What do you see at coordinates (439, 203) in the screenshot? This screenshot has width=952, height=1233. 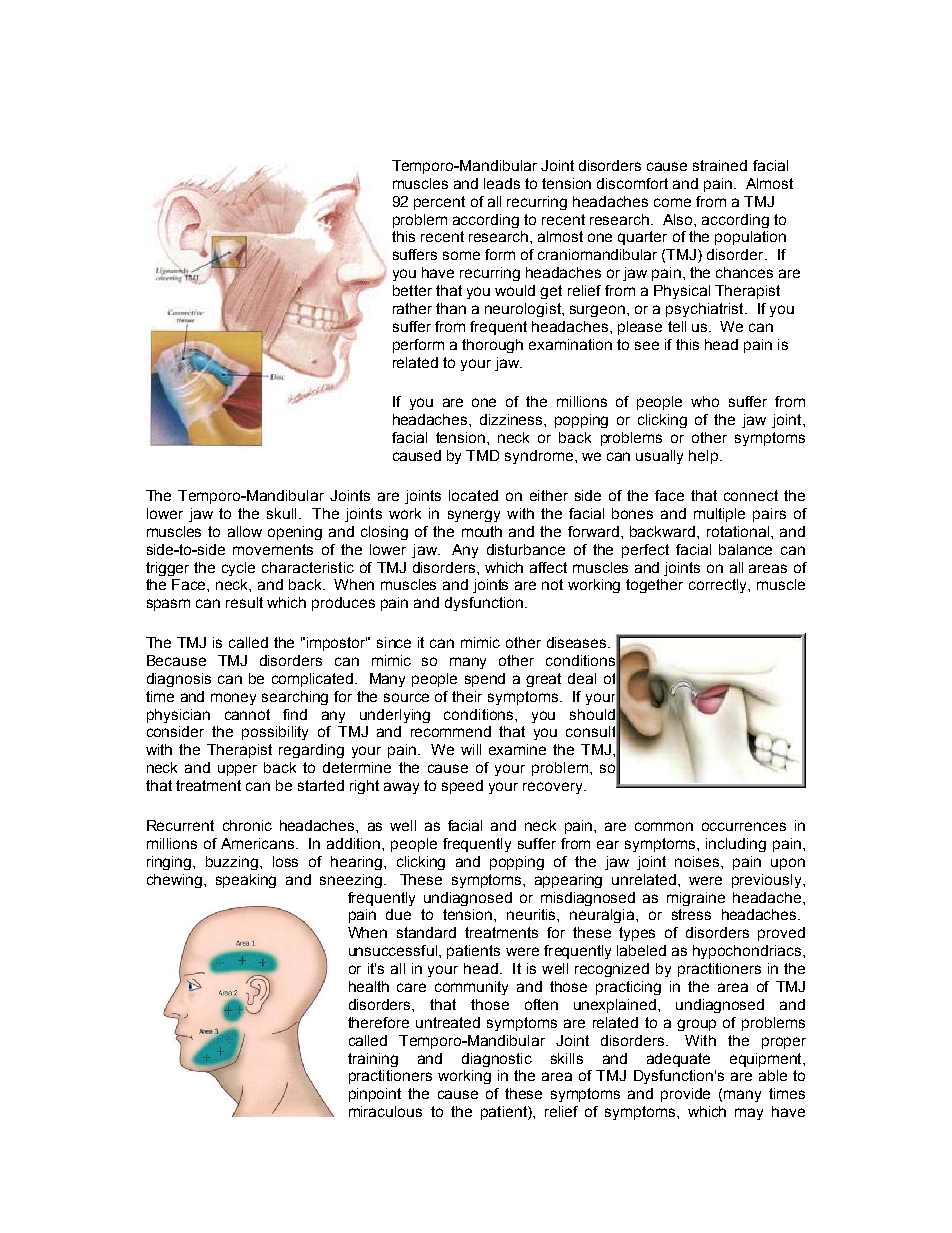 I see `percent` at bounding box center [439, 203].
